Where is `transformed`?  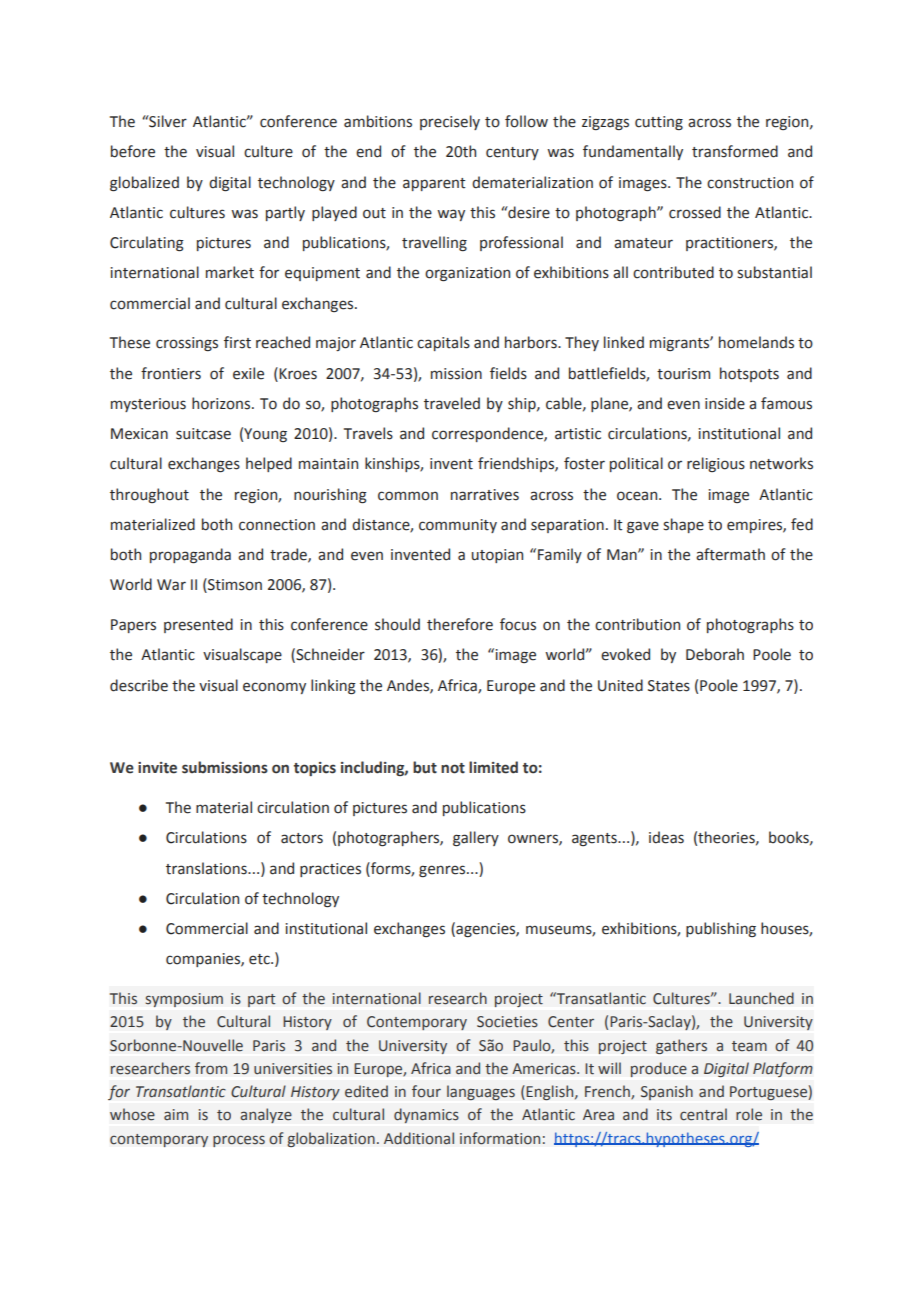
transformed is located at coordinates (735, 151).
